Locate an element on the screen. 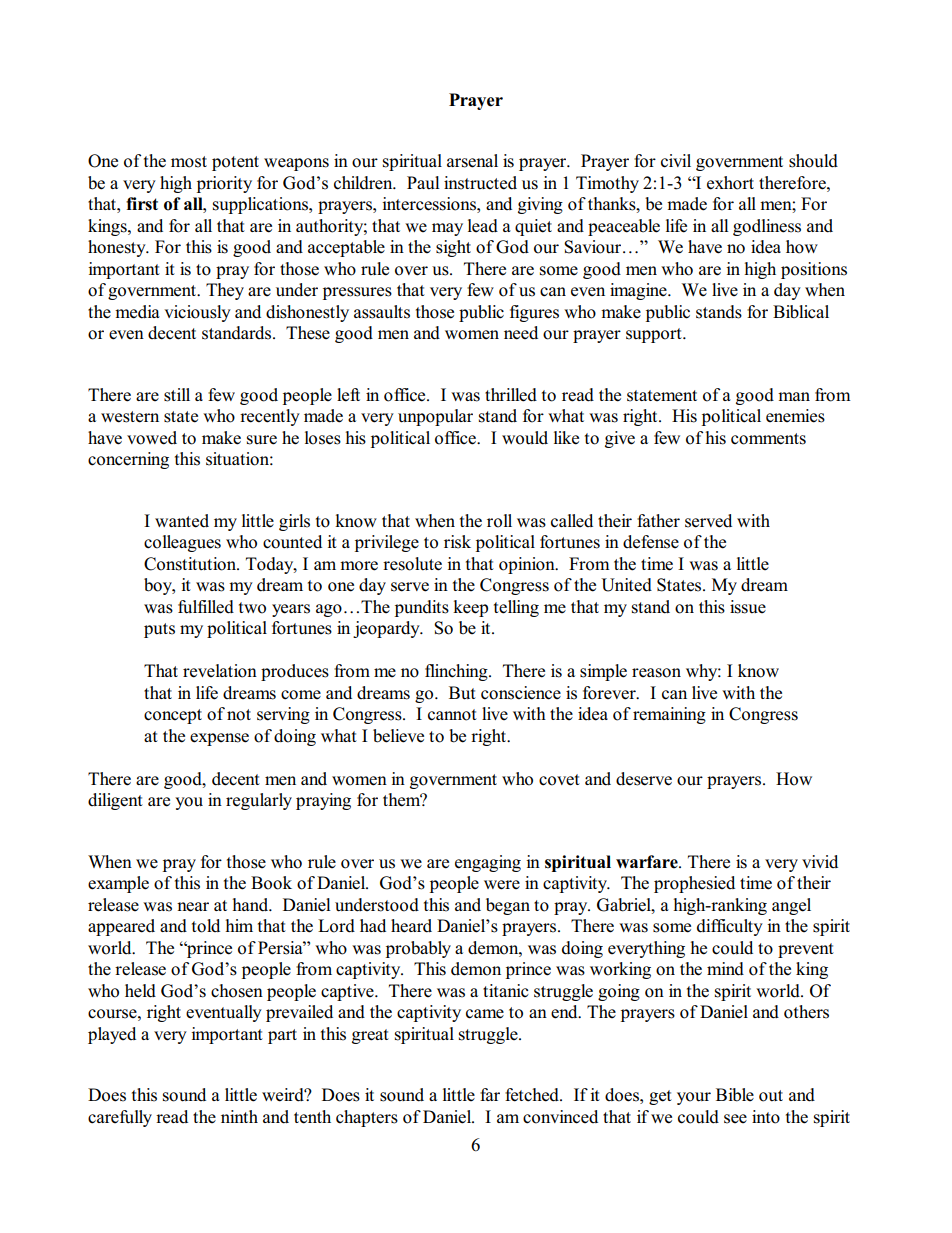 The image size is (952, 1233). ninth is located at coordinates (239, 1116).
